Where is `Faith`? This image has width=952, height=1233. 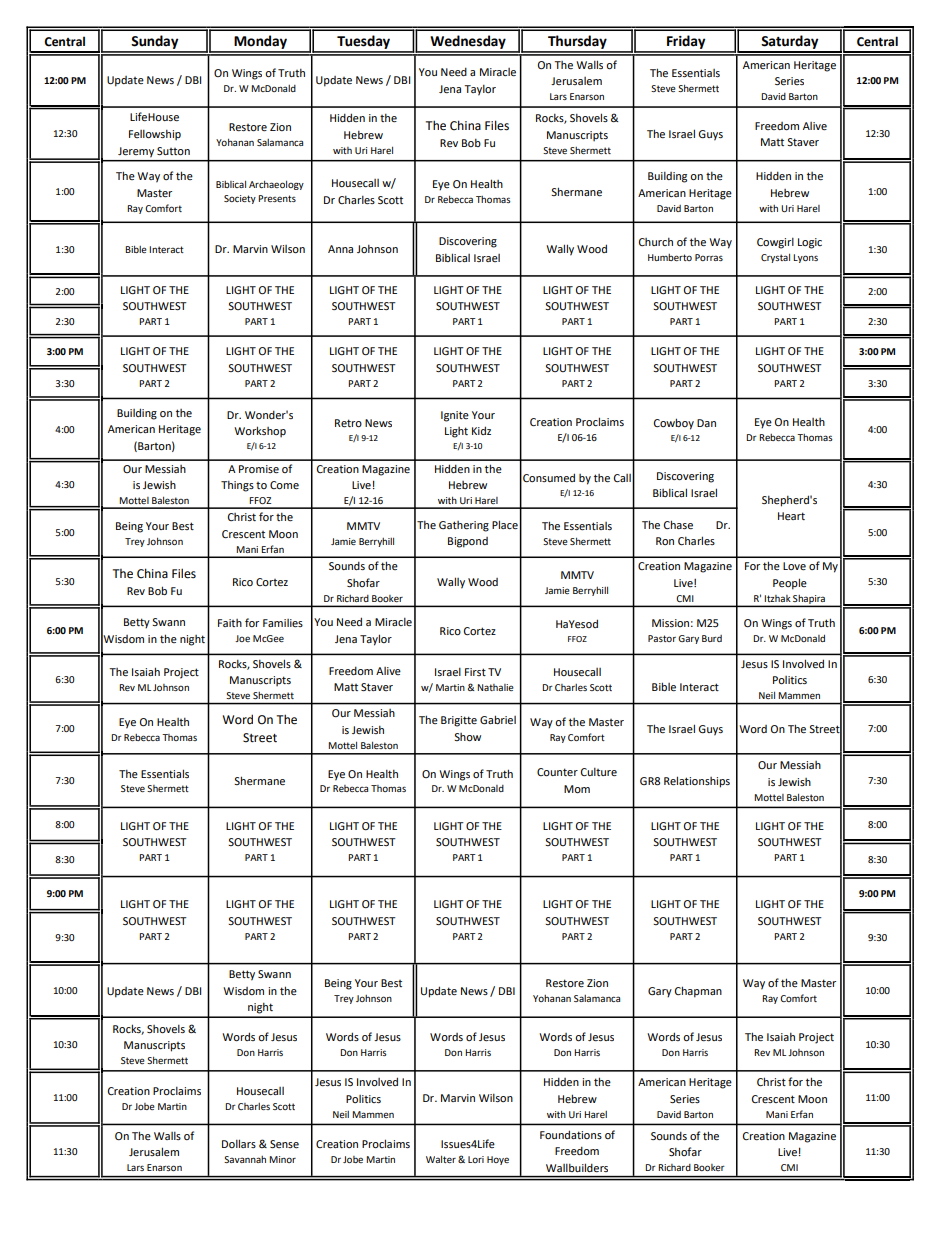
Faith is located at coordinates (230, 623).
